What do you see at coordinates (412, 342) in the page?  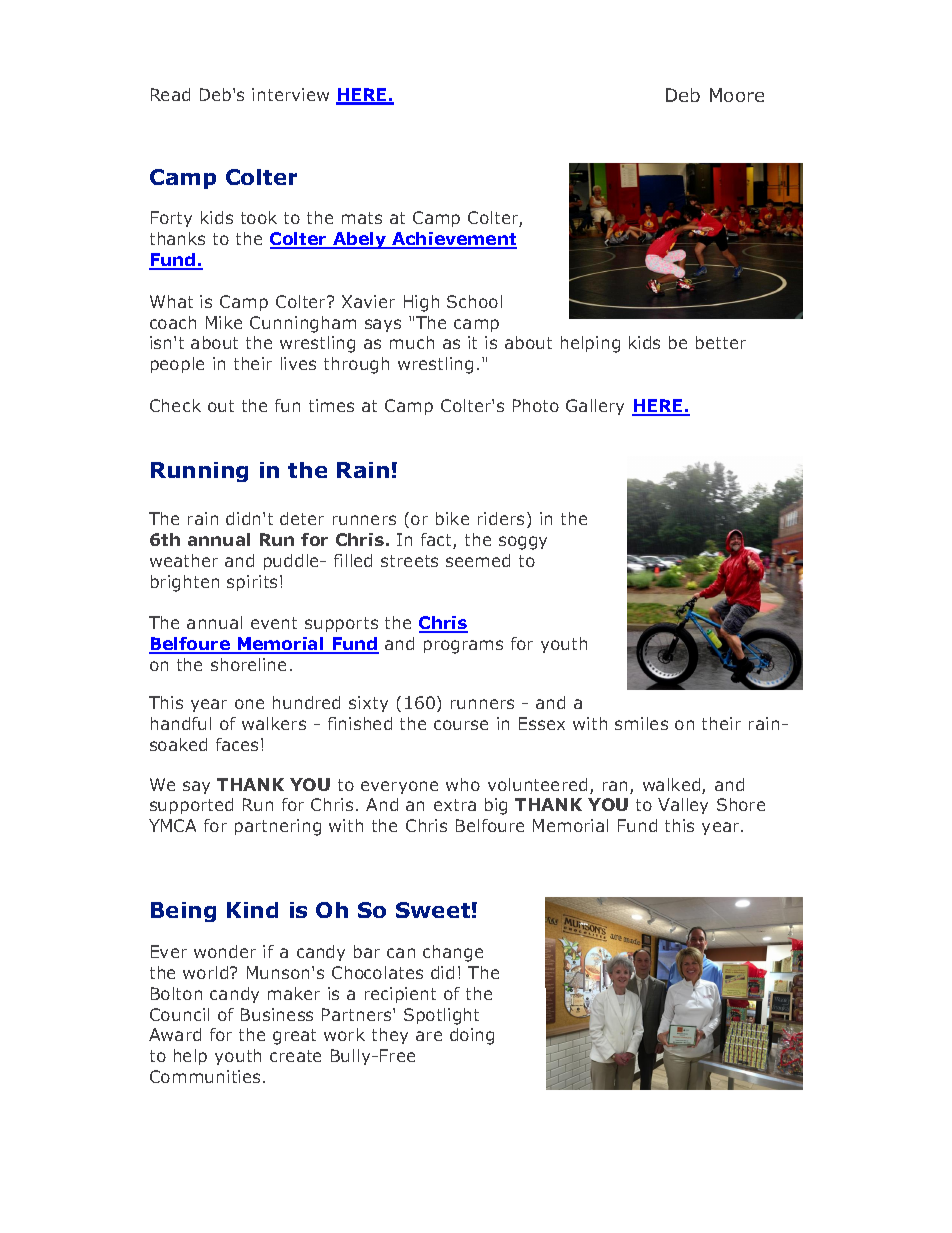 I see `much` at bounding box center [412, 342].
